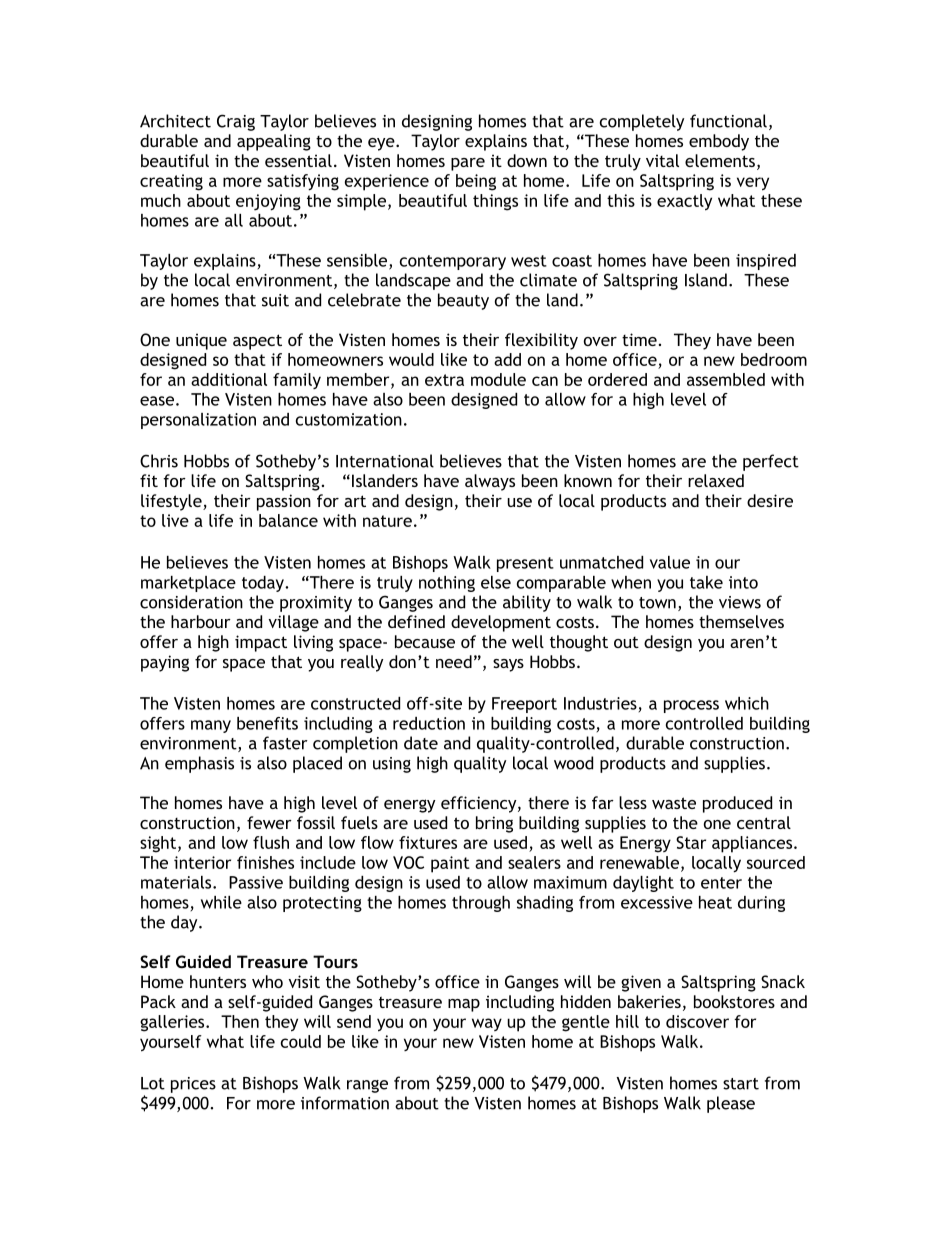 The image size is (952, 1233). Describe the element at coordinates (468, 164) in the screenshot. I see `pare` at that location.
